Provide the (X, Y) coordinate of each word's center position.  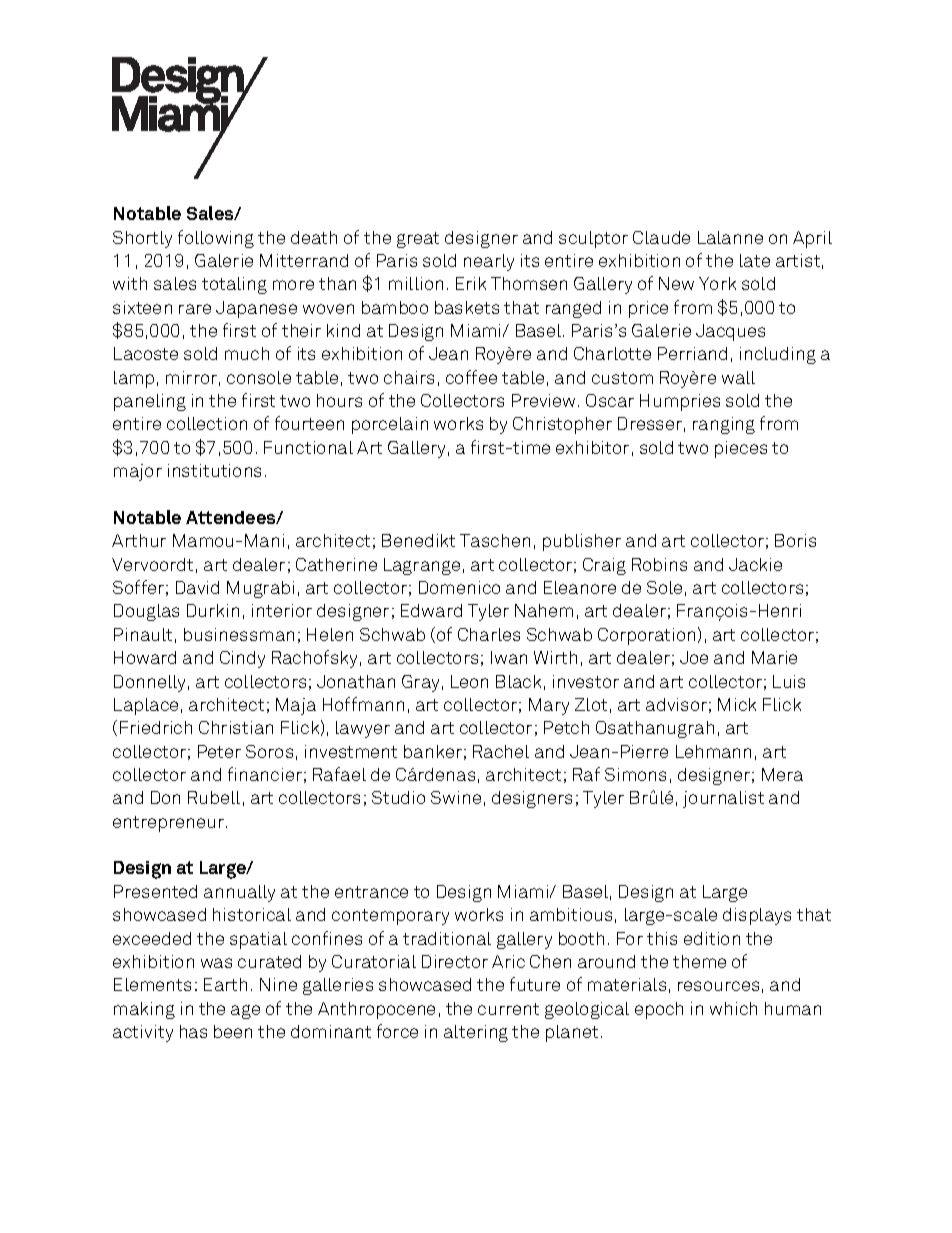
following (216, 239)
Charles (489, 634)
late (755, 260)
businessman (239, 634)
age (245, 1012)
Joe (694, 657)
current (508, 1009)
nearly (489, 262)
